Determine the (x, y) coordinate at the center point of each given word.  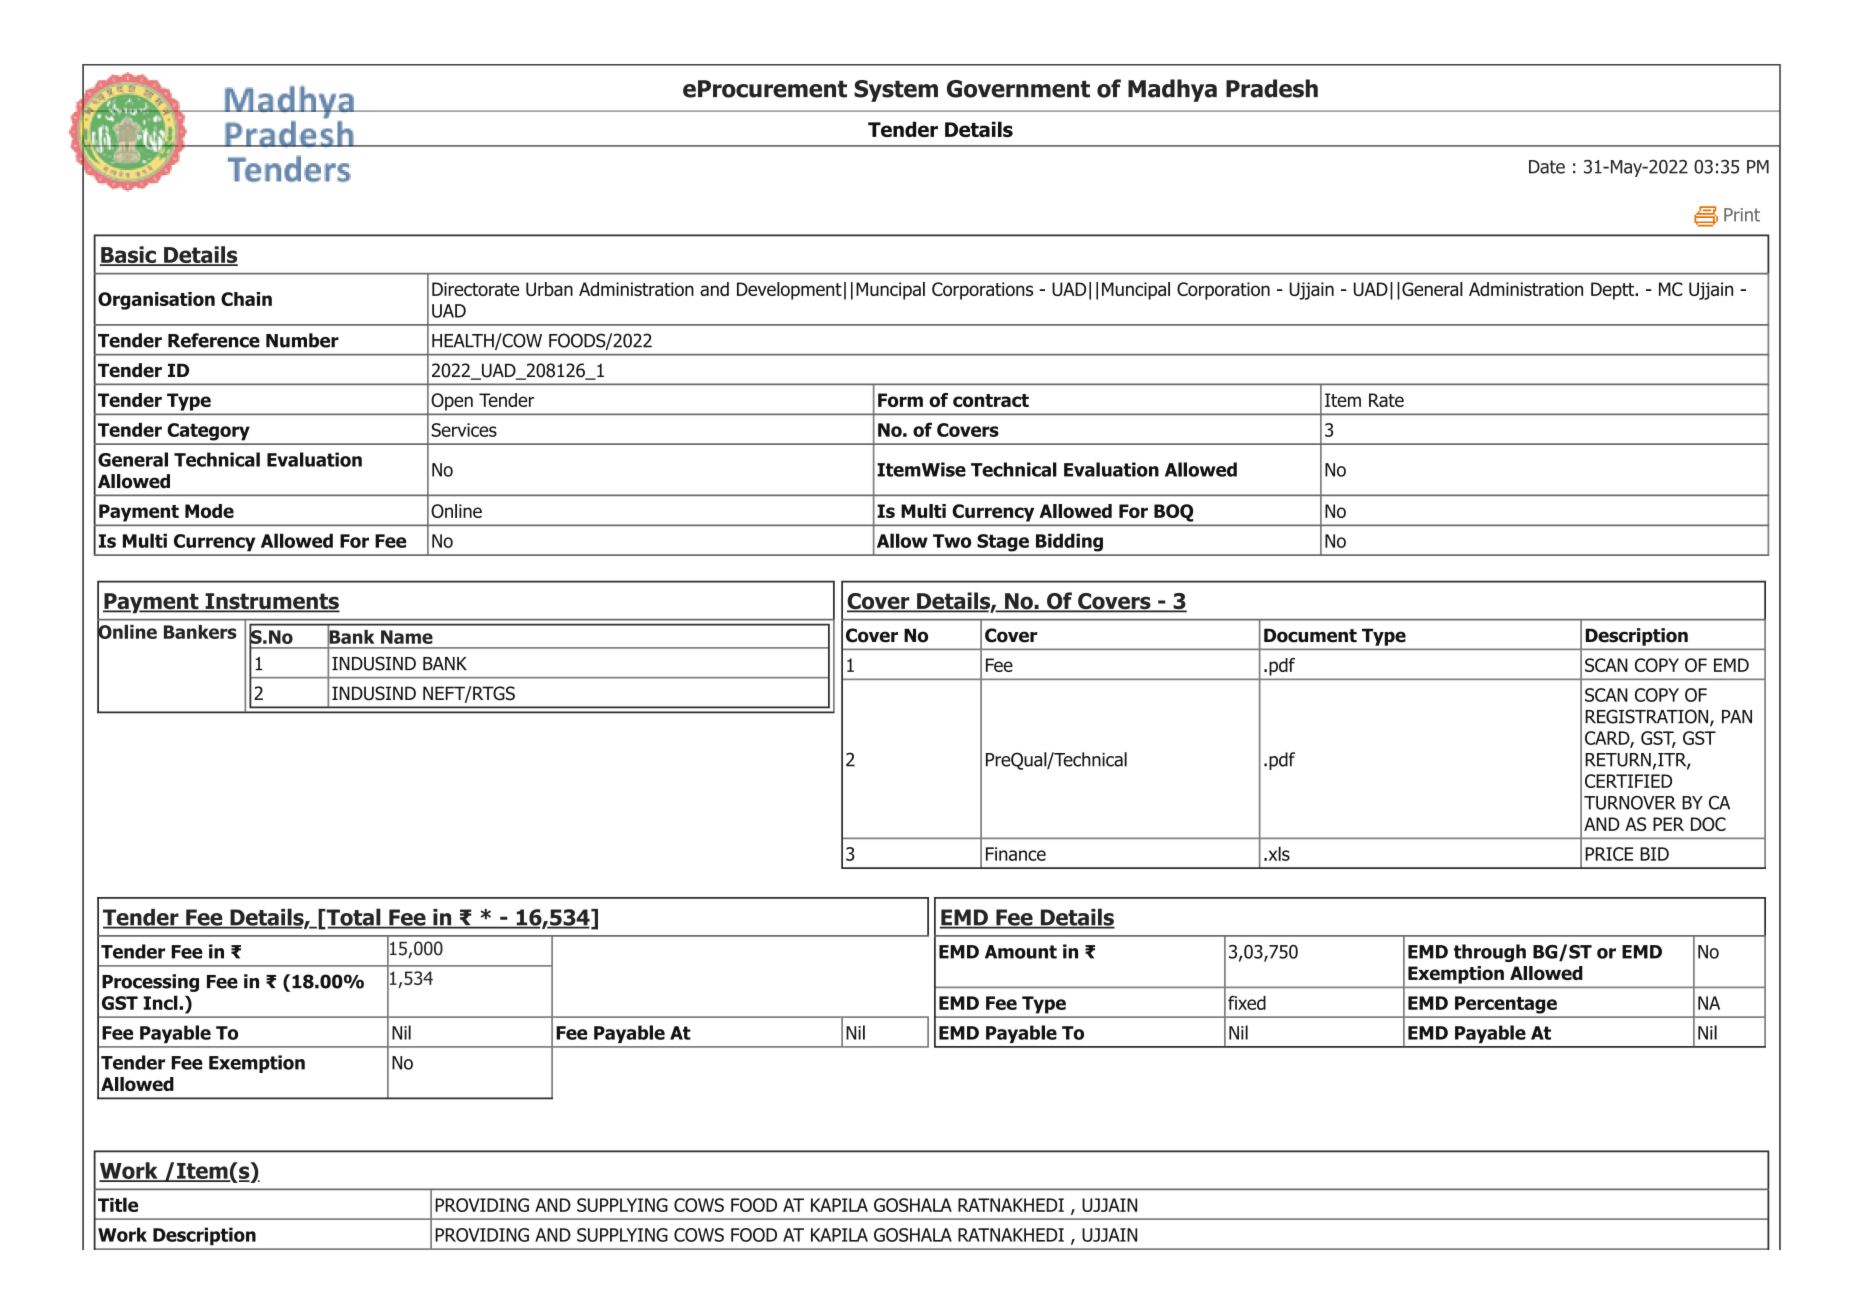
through (1490, 953)
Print (1742, 215)
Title (118, 1204)
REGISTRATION (1648, 717)
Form (900, 400)
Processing (150, 983)
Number (302, 340)
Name (407, 637)
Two (952, 541)
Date (1547, 167)
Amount (1021, 952)
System (896, 91)
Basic (128, 256)
